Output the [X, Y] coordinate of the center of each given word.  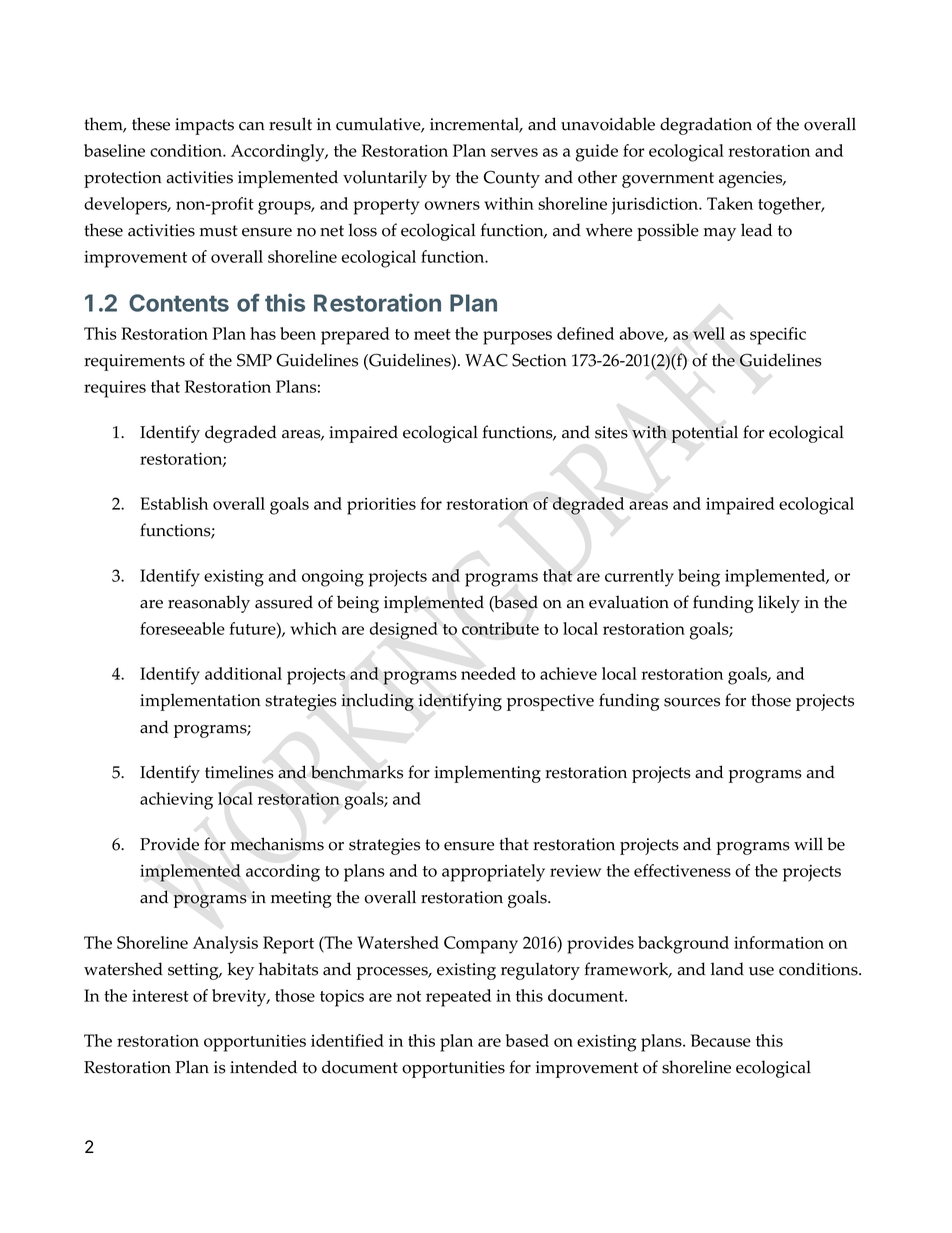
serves [514, 152]
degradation [706, 126]
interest [160, 996]
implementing [487, 774]
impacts [204, 126]
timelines [239, 772]
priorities [381, 506]
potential [705, 434]
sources [692, 702]
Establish [174, 503]
